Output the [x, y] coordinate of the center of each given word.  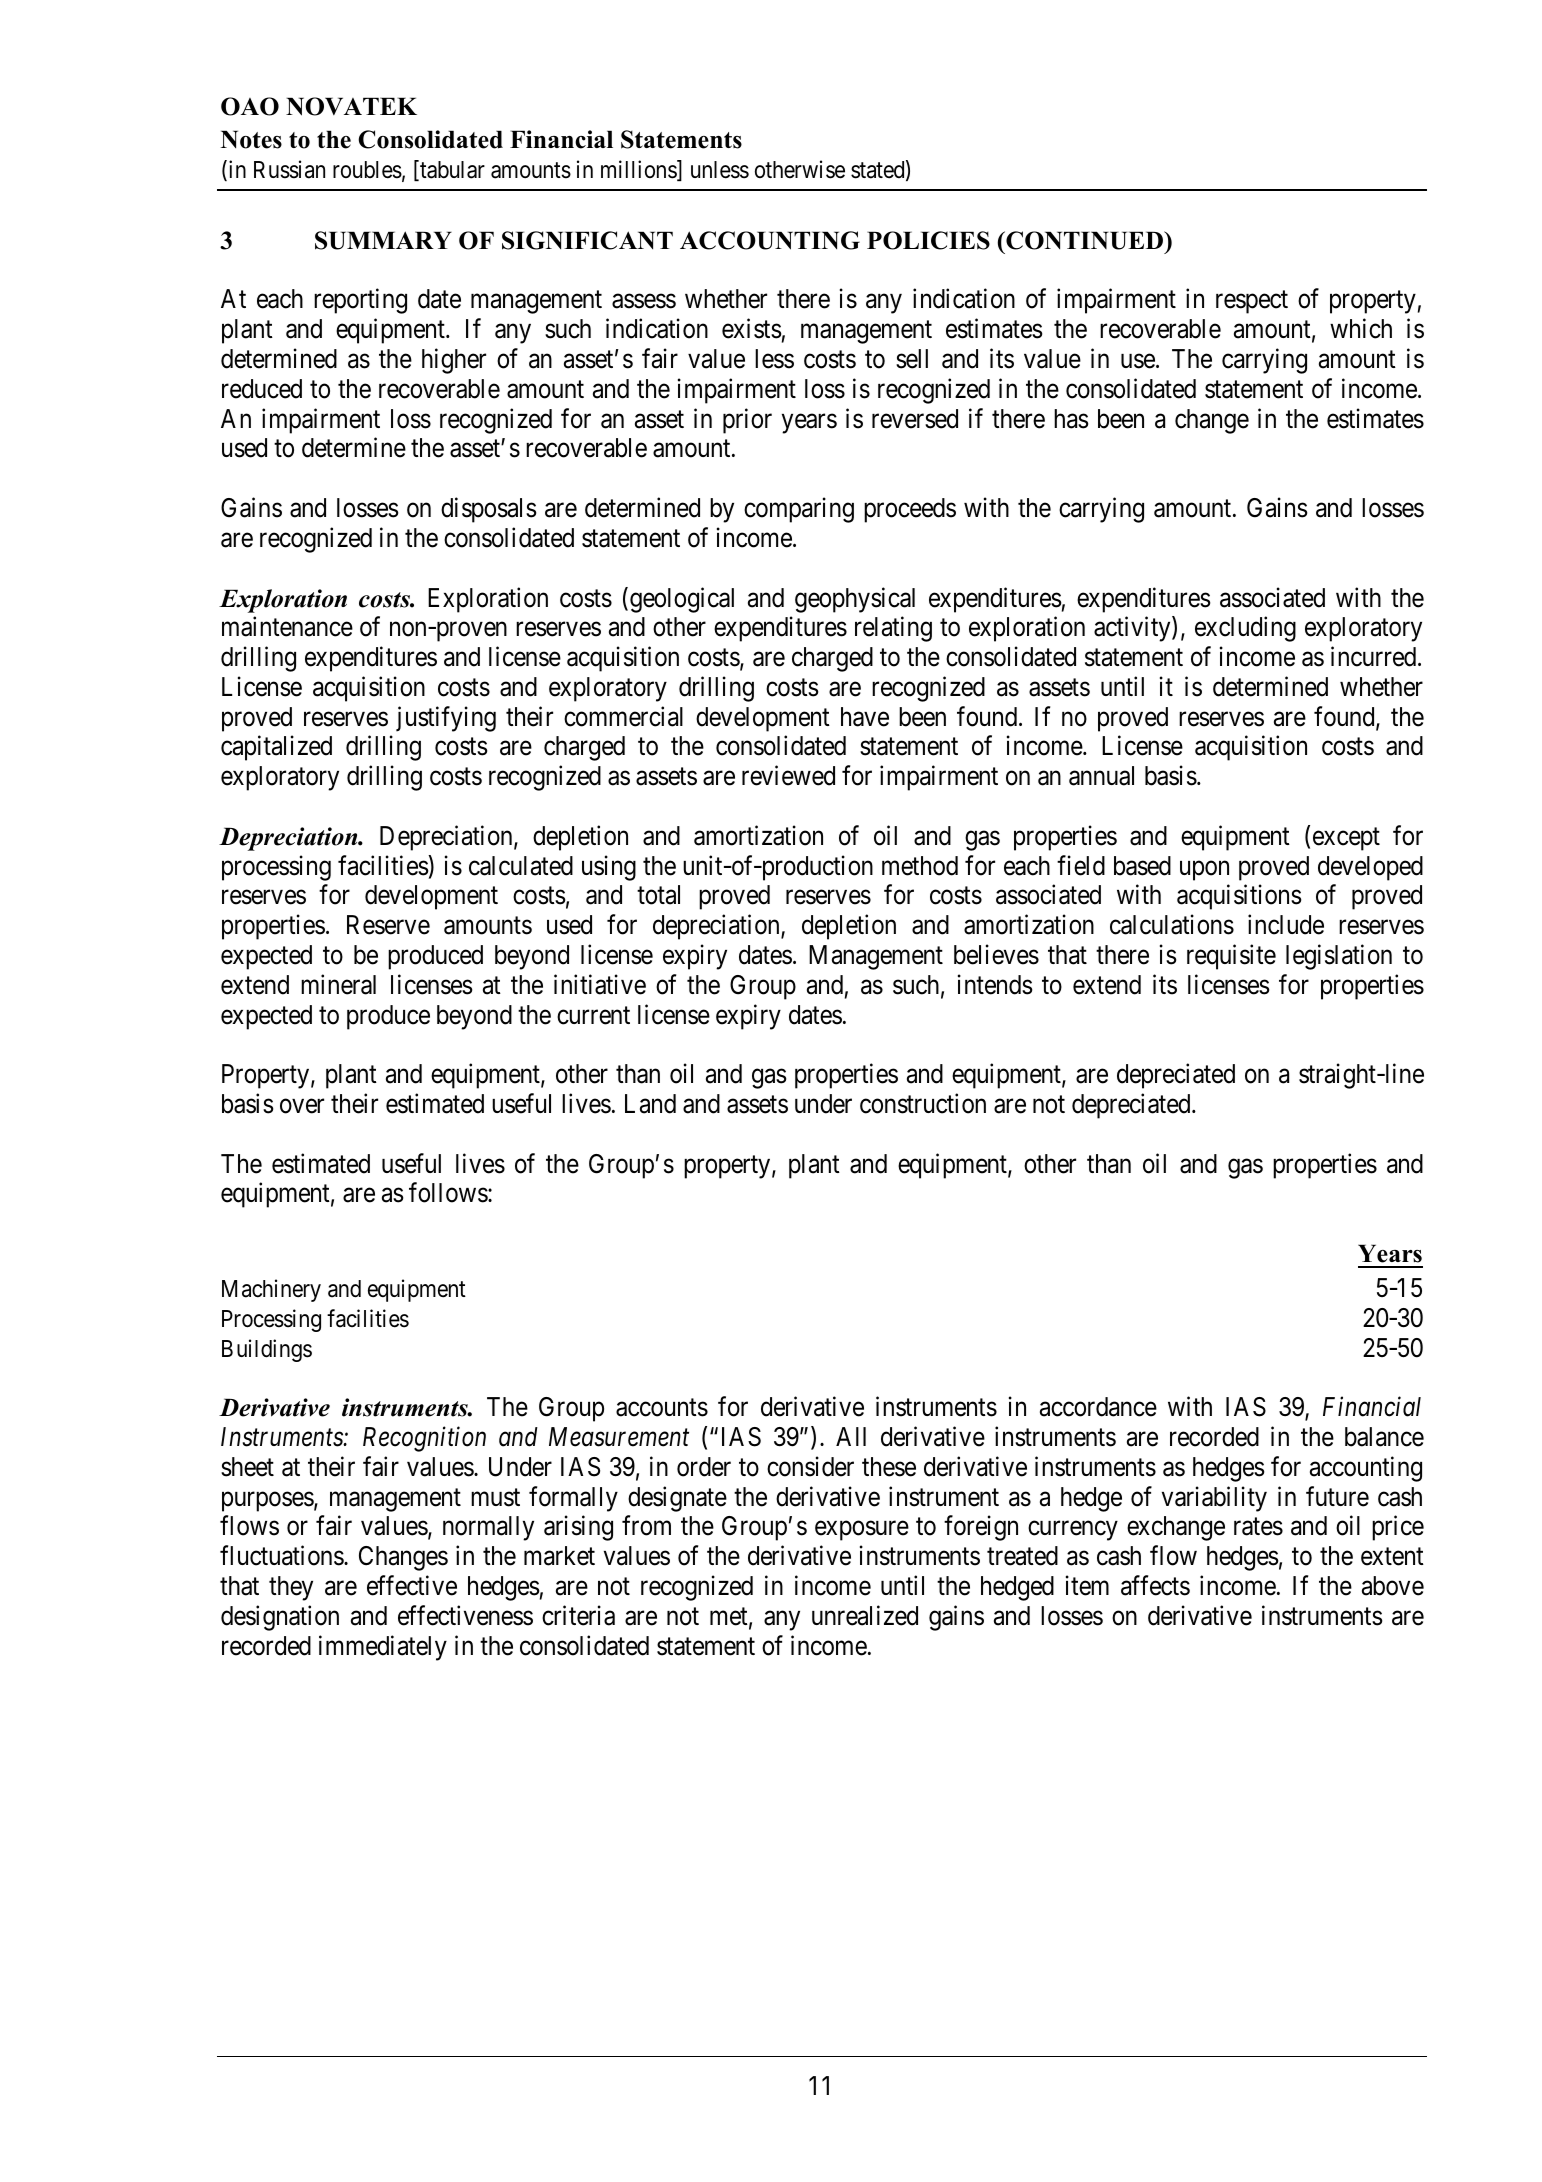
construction [923, 1103]
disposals [488, 510]
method [920, 866]
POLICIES [928, 240]
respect [1252, 302]
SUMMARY [383, 240]
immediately [383, 1648]
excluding [1245, 629]
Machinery [271, 1290]
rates [1258, 1527]
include [1286, 925]
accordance [1098, 1407]
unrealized [865, 1615]
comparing [799, 510]
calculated [521, 866]
